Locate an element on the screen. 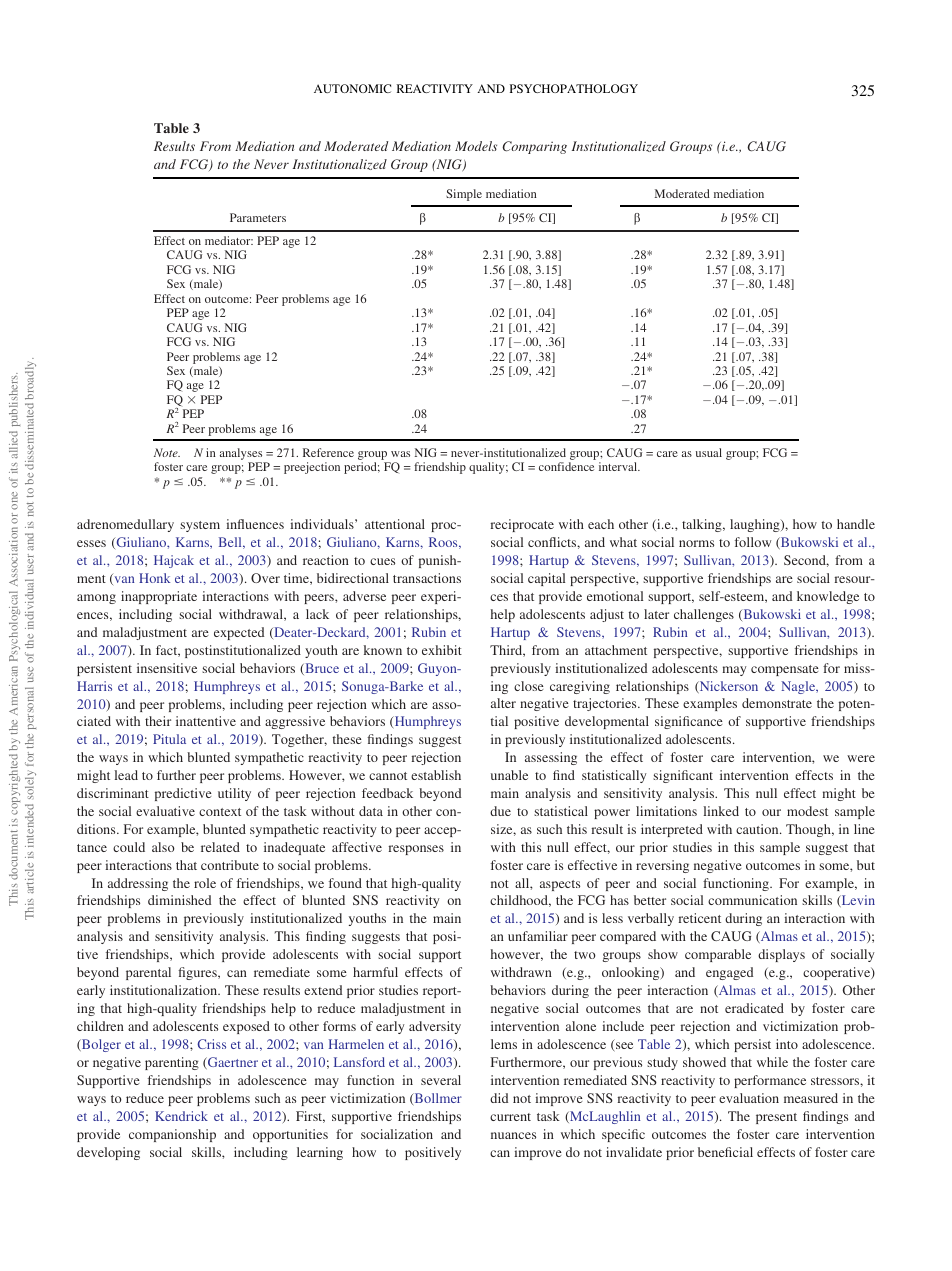  Parameters is located at coordinates (258, 217).
